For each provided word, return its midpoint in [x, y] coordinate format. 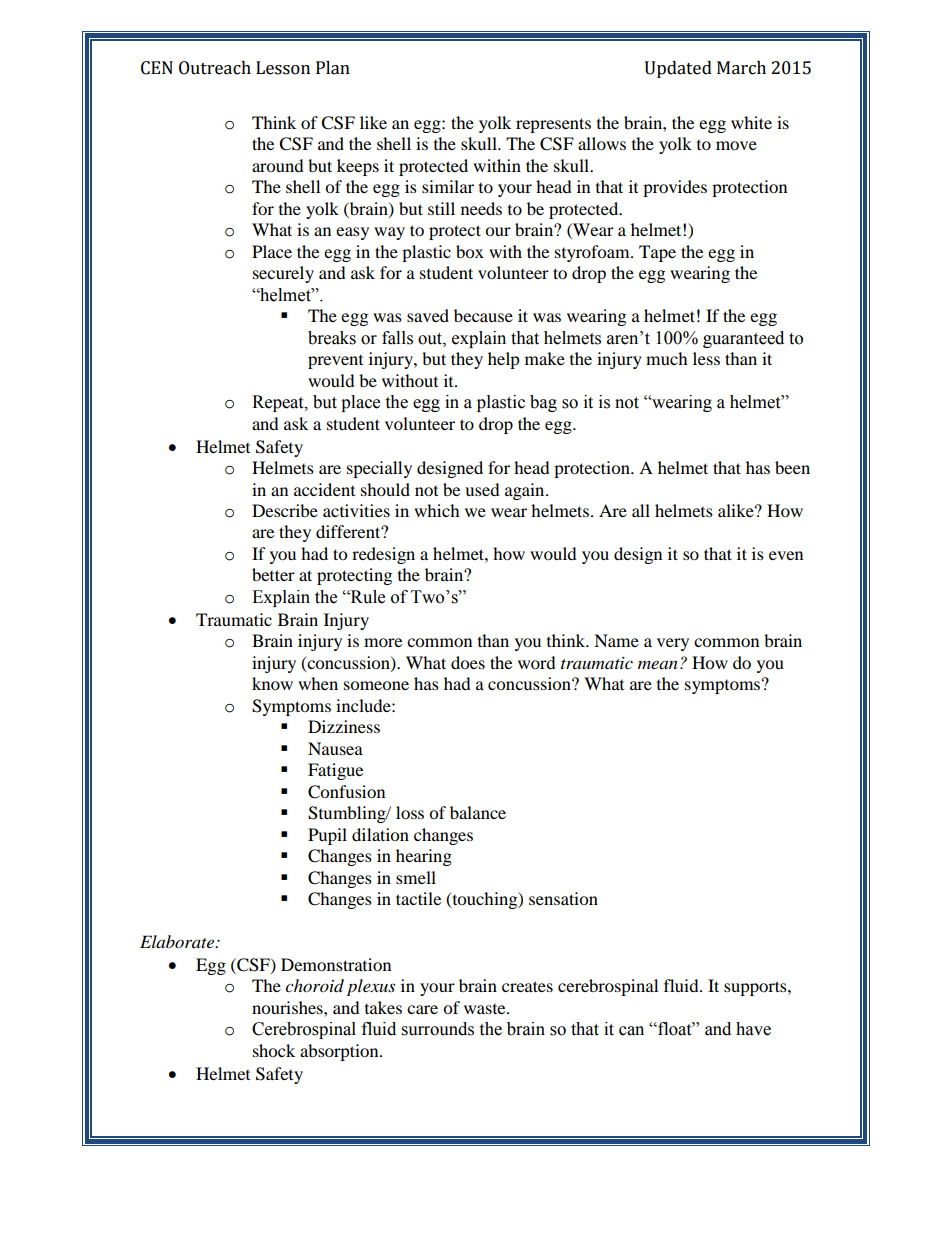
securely [283, 274]
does [468, 662]
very [673, 644]
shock [274, 1050]
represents [553, 125]
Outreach [215, 68]
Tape [657, 253]
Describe [285, 510]
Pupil [327, 836]
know [272, 683]
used [482, 489]
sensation [563, 898]
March [741, 68]
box [470, 251]
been [792, 467]
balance [478, 812]
